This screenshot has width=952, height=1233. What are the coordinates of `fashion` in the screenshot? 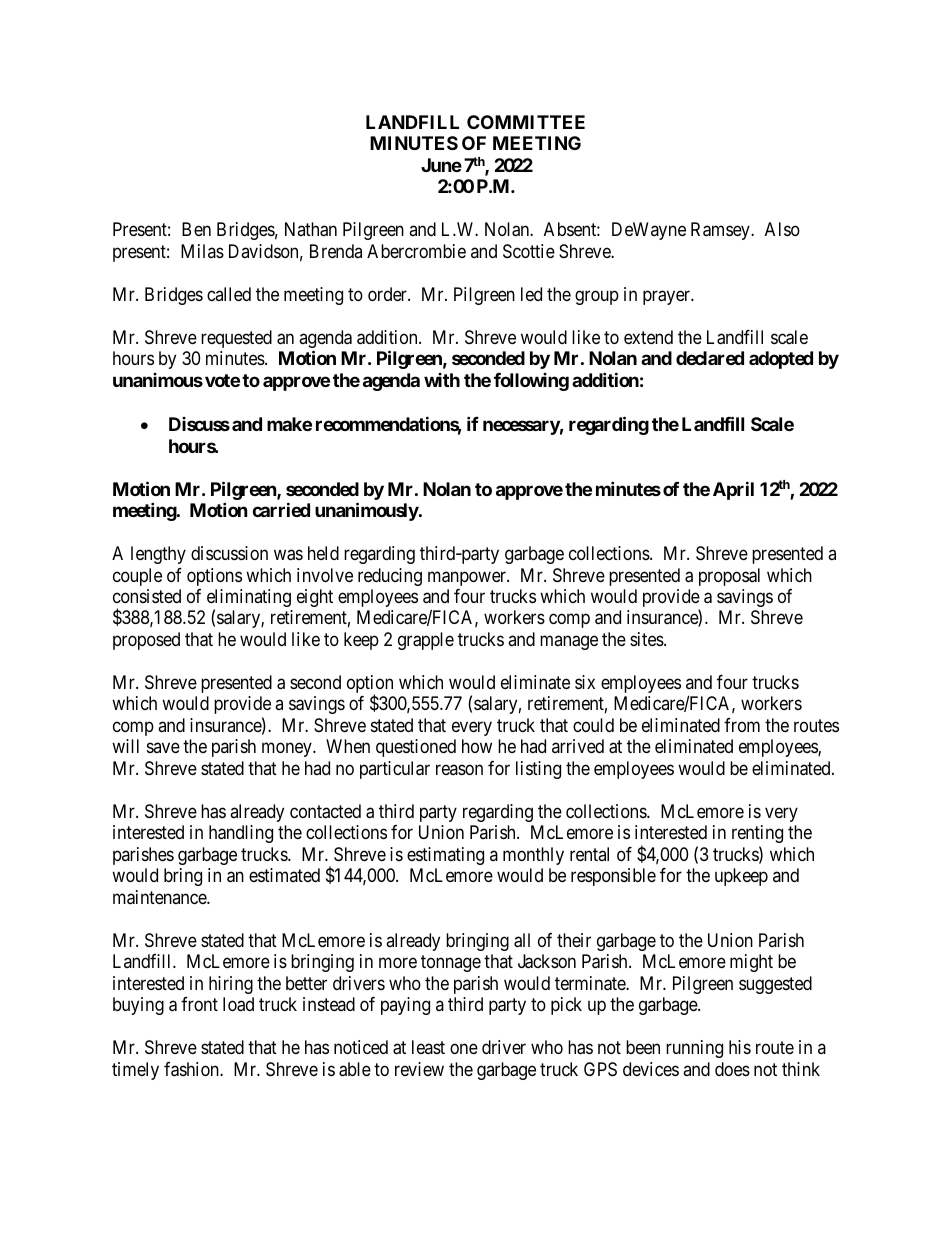 It's located at (192, 1069).
